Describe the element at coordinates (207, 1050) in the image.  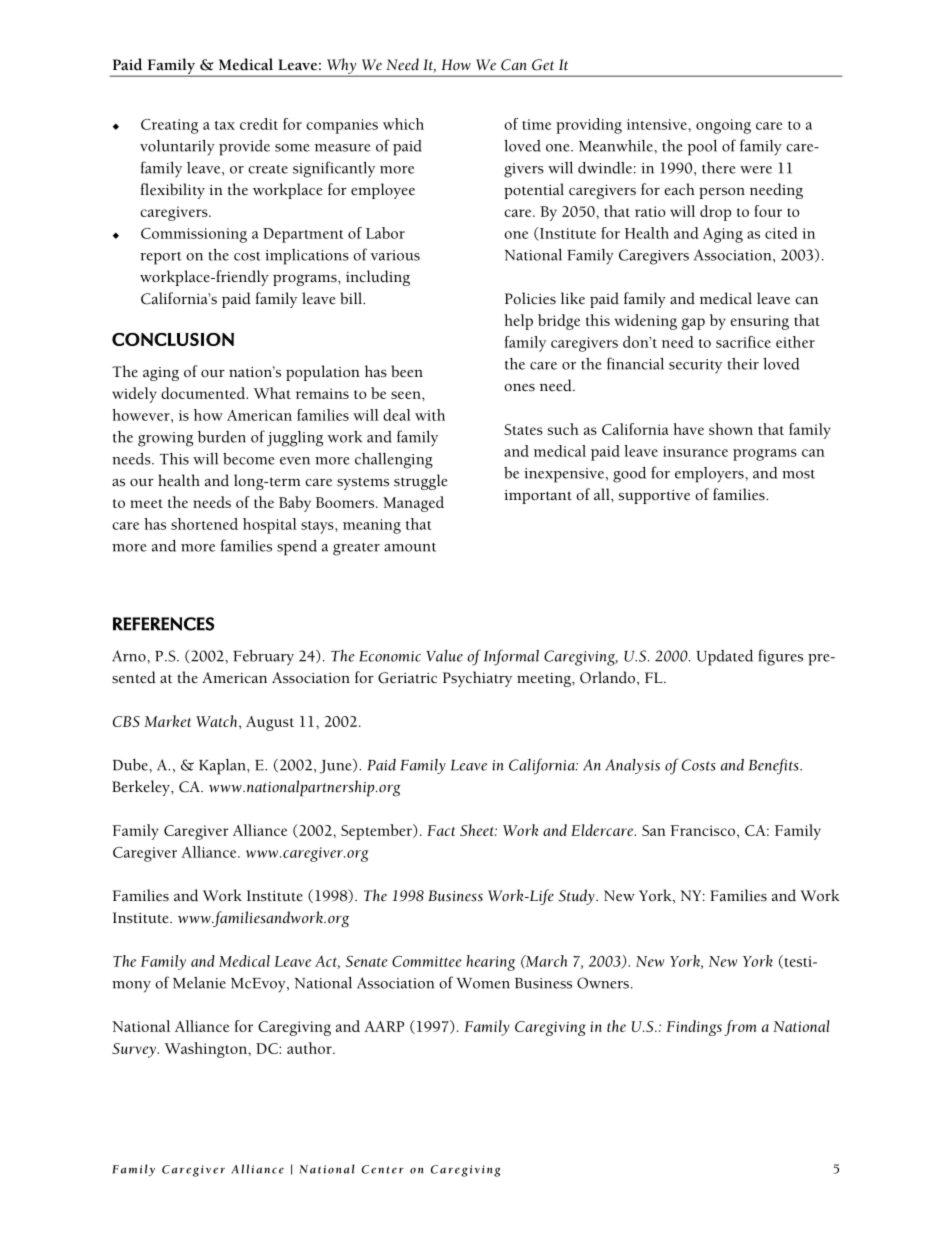
I see `Washington` at that location.
